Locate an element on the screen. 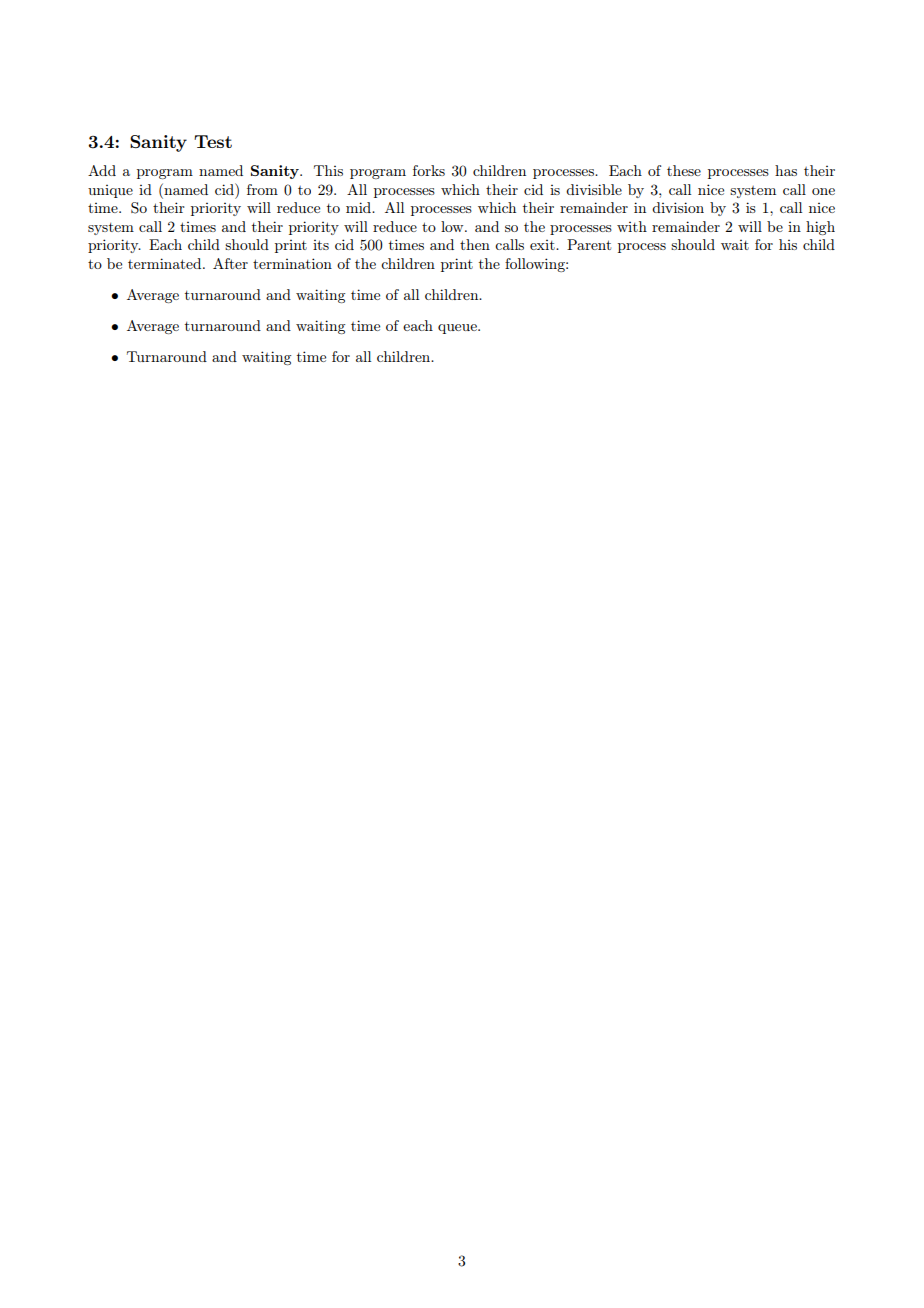  then is located at coordinates (475, 244).
